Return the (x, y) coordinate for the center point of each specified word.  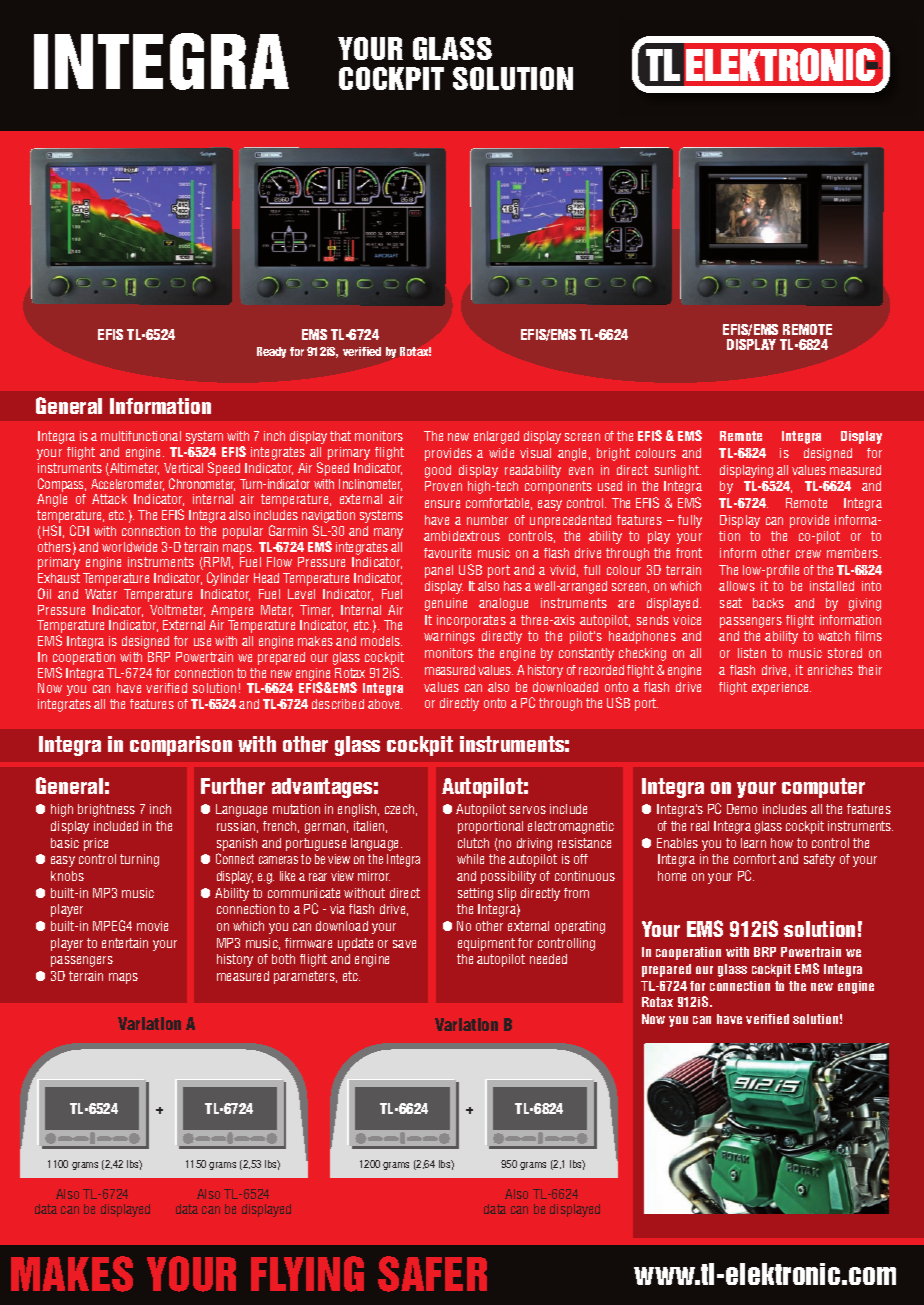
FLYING (307, 1274)
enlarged (496, 437)
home (672, 876)
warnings (449, 637)
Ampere (232, 611)
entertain (125, 943)
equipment (486, 944)
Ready (271, 352)
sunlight (678, 471)
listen (752, 653)
